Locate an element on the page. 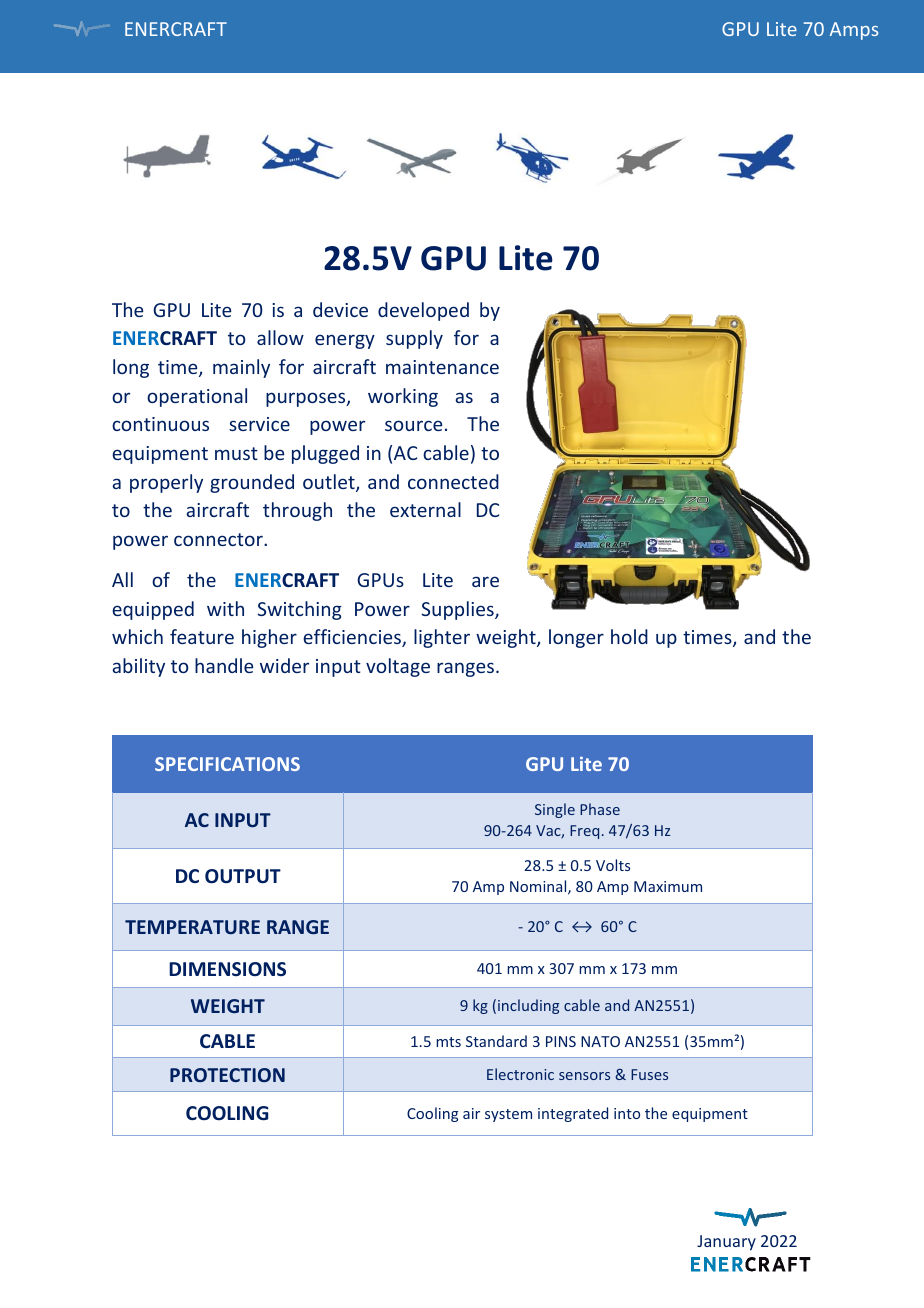 This document has height=1308, width=924. hold is located at coordinates (629, 636).
